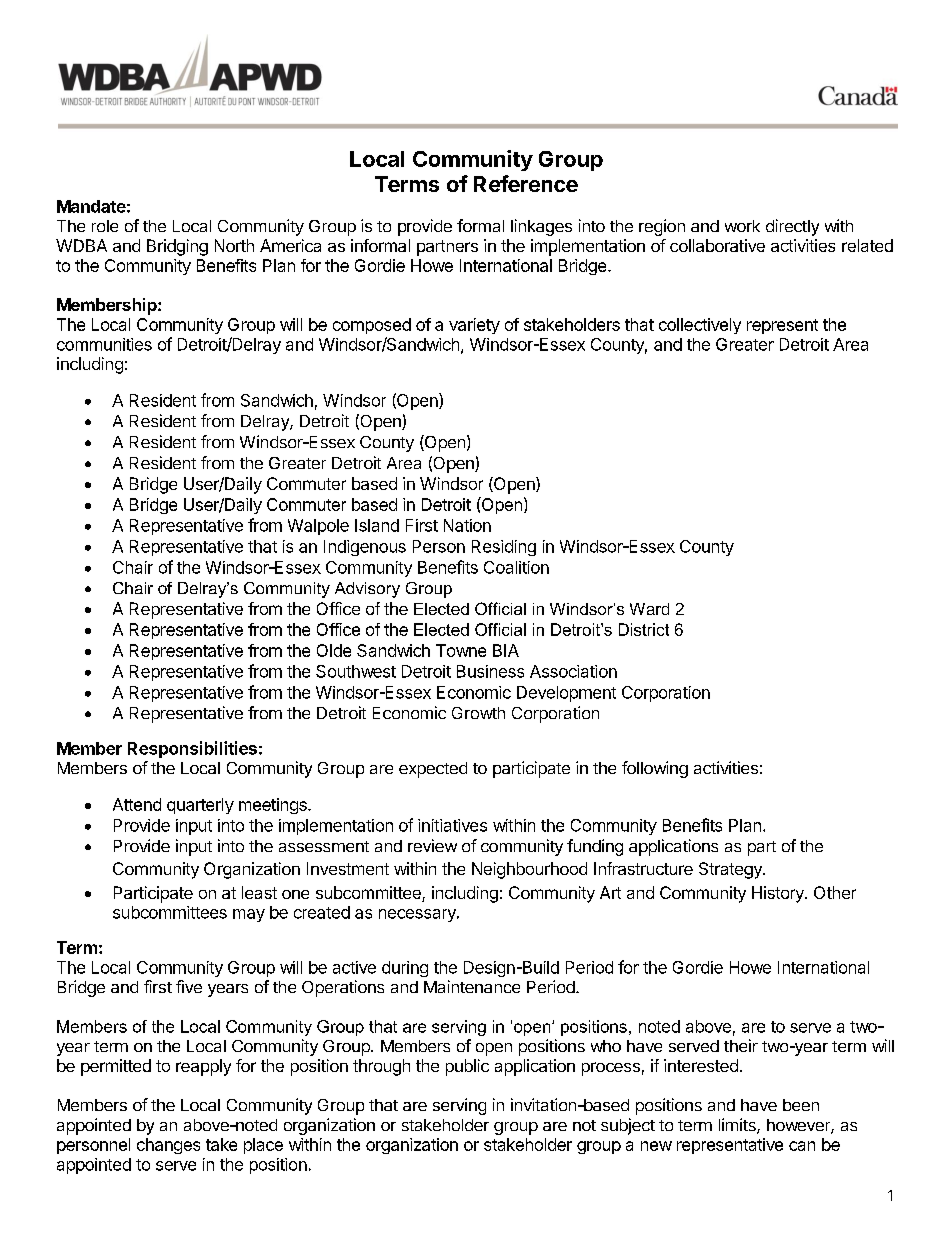 The width and height of the screenshot is (952, 1233). What do you see at coordinates (541, 227) in the screenshot?
I see `linkages` at bounding box center [541, 227].
